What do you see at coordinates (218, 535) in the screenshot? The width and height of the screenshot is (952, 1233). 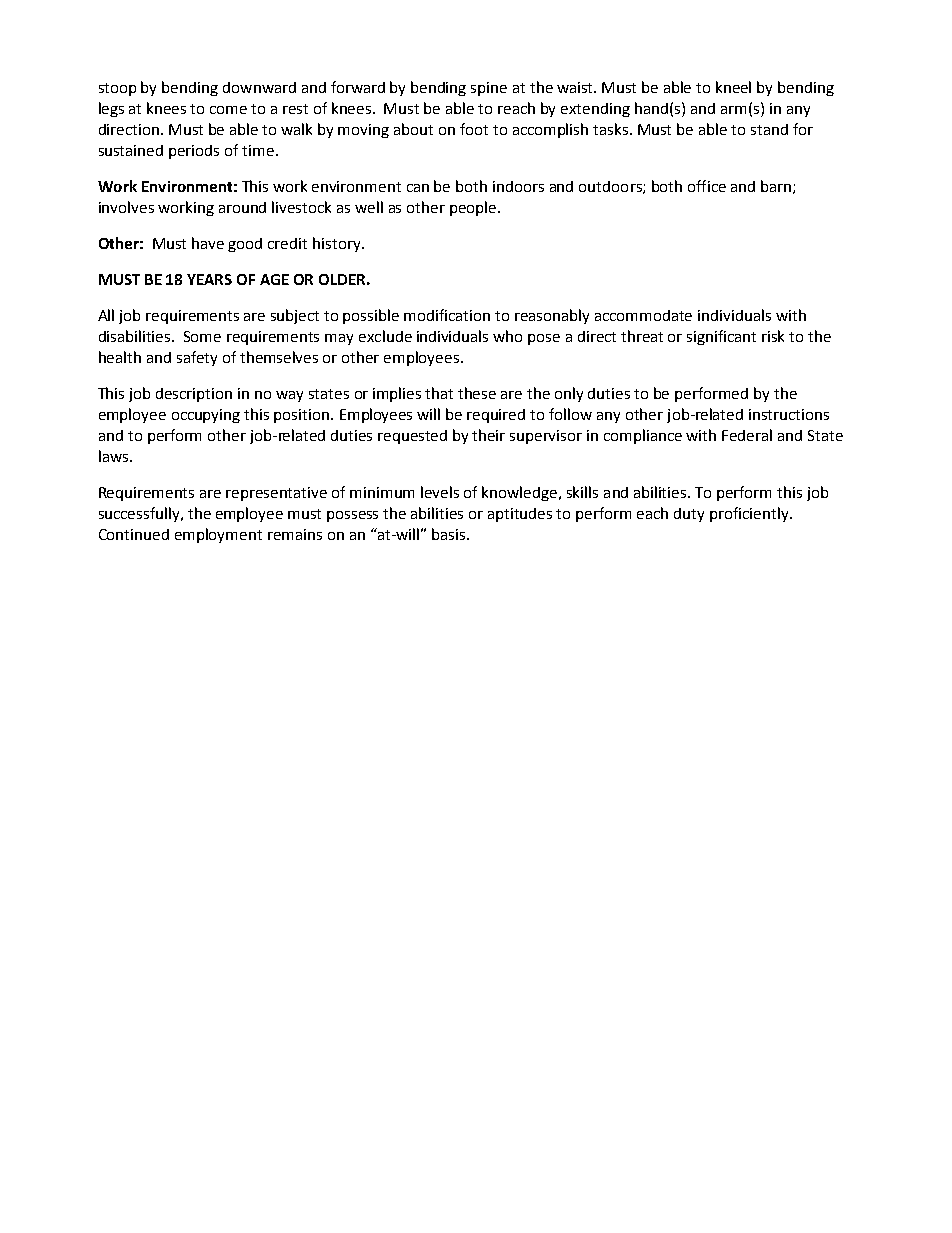 I see `employment` at bounding box center [218, 535].
